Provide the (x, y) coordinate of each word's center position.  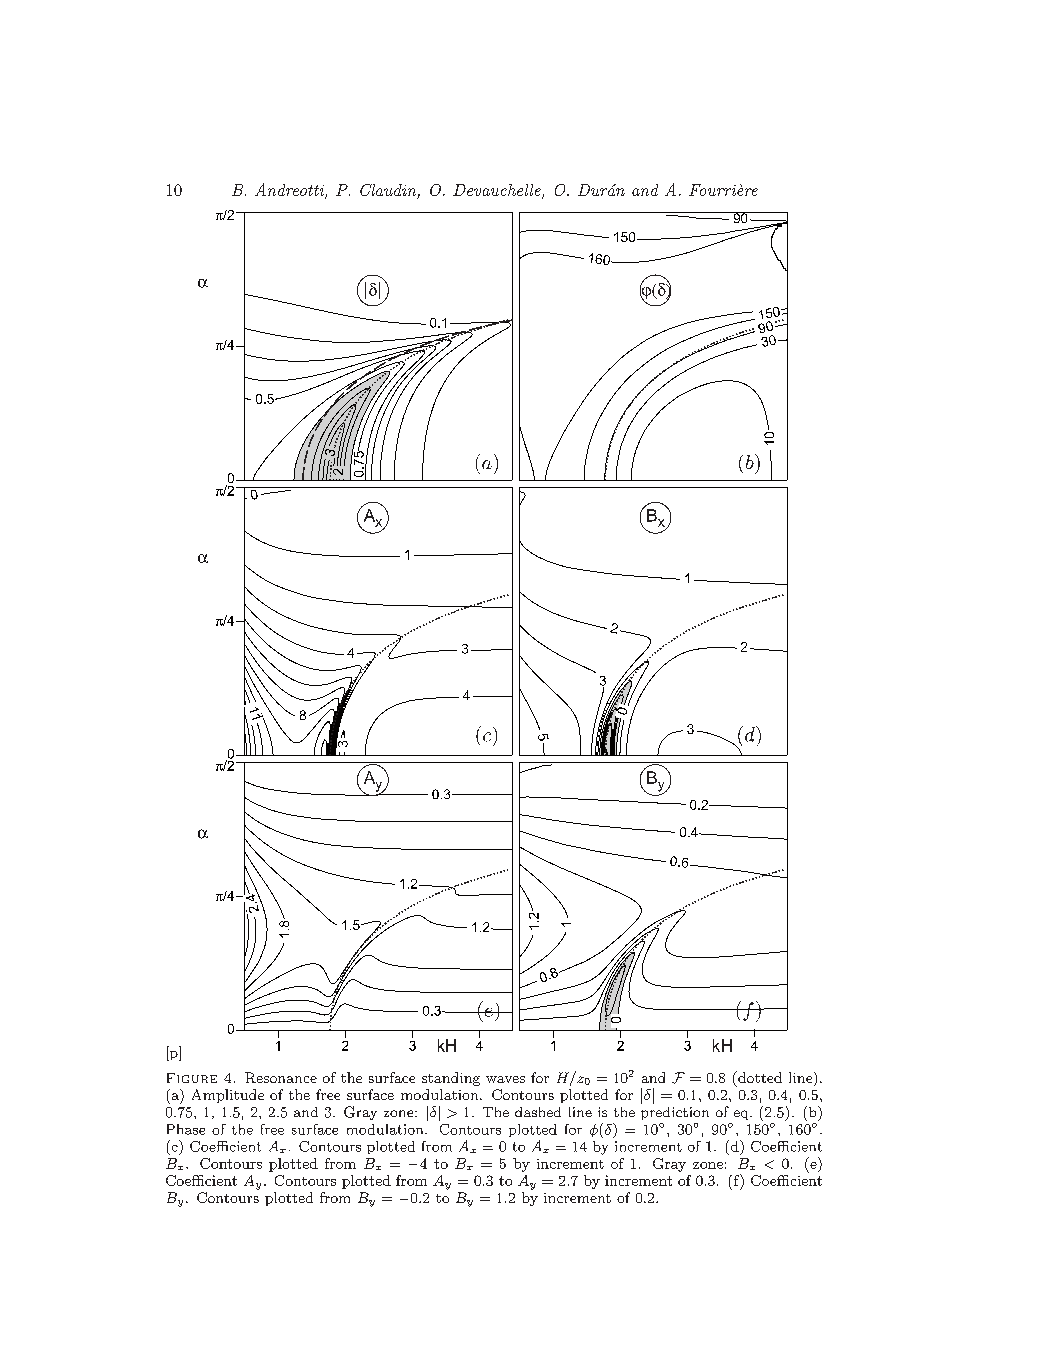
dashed (538, 1112)
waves (505, 1079)
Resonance (281, 1077)
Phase (186, 1129)
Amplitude (228, 1096)
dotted (759, 1077)
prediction (675, 1113)
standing (451, 1079)
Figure (192, 1078)
